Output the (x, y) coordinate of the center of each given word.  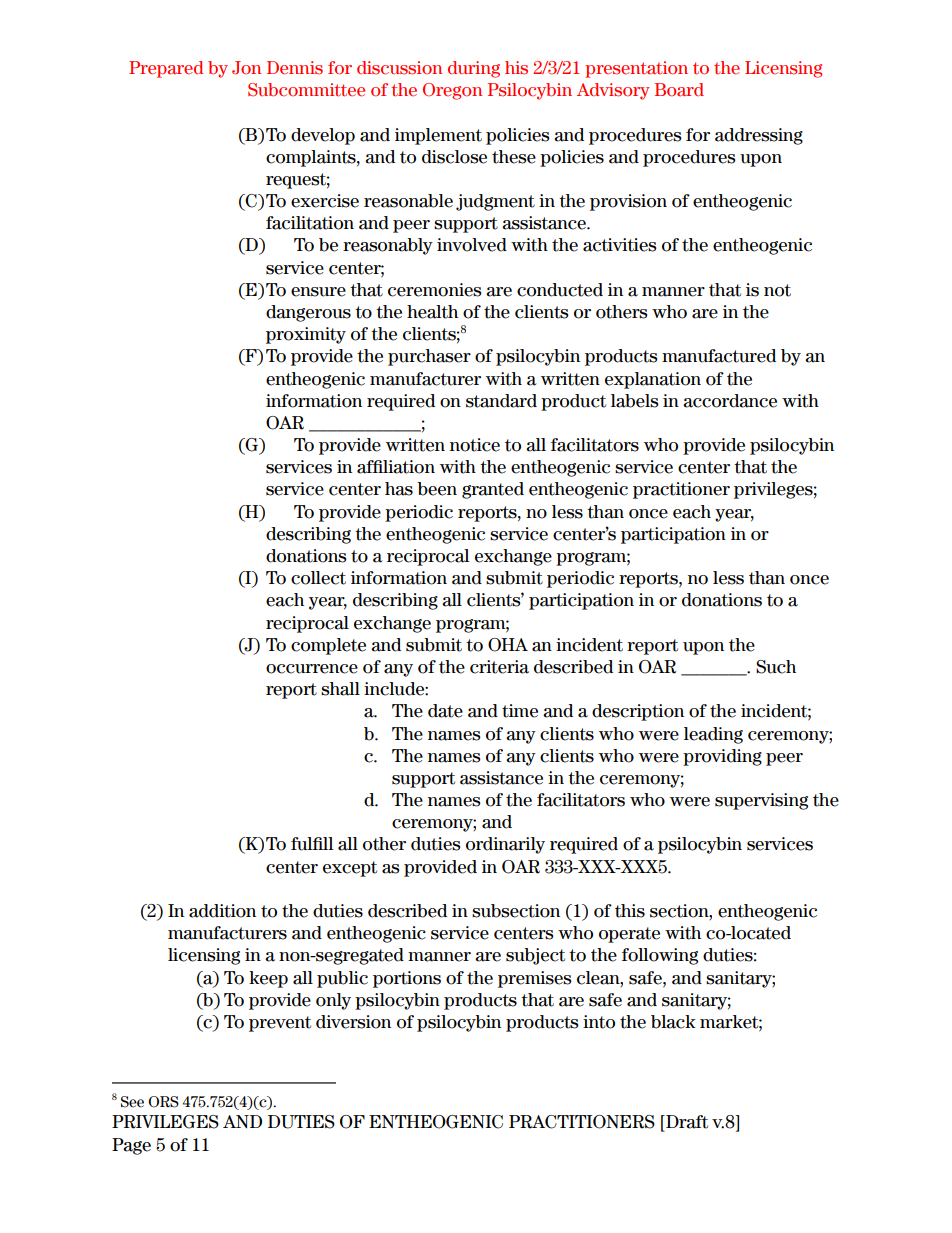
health (432, 312)
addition (222, 911)
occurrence (312, 669)
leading (713, 735)
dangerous (308, 313)
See (132, 1102)
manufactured (719, 356)
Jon (246, 68)
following (660, 956)
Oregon (452, 91)
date (445, 711)
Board (679, 90)
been (437, 489)
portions (407, 979)
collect (318, 578)
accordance (730, 401)
